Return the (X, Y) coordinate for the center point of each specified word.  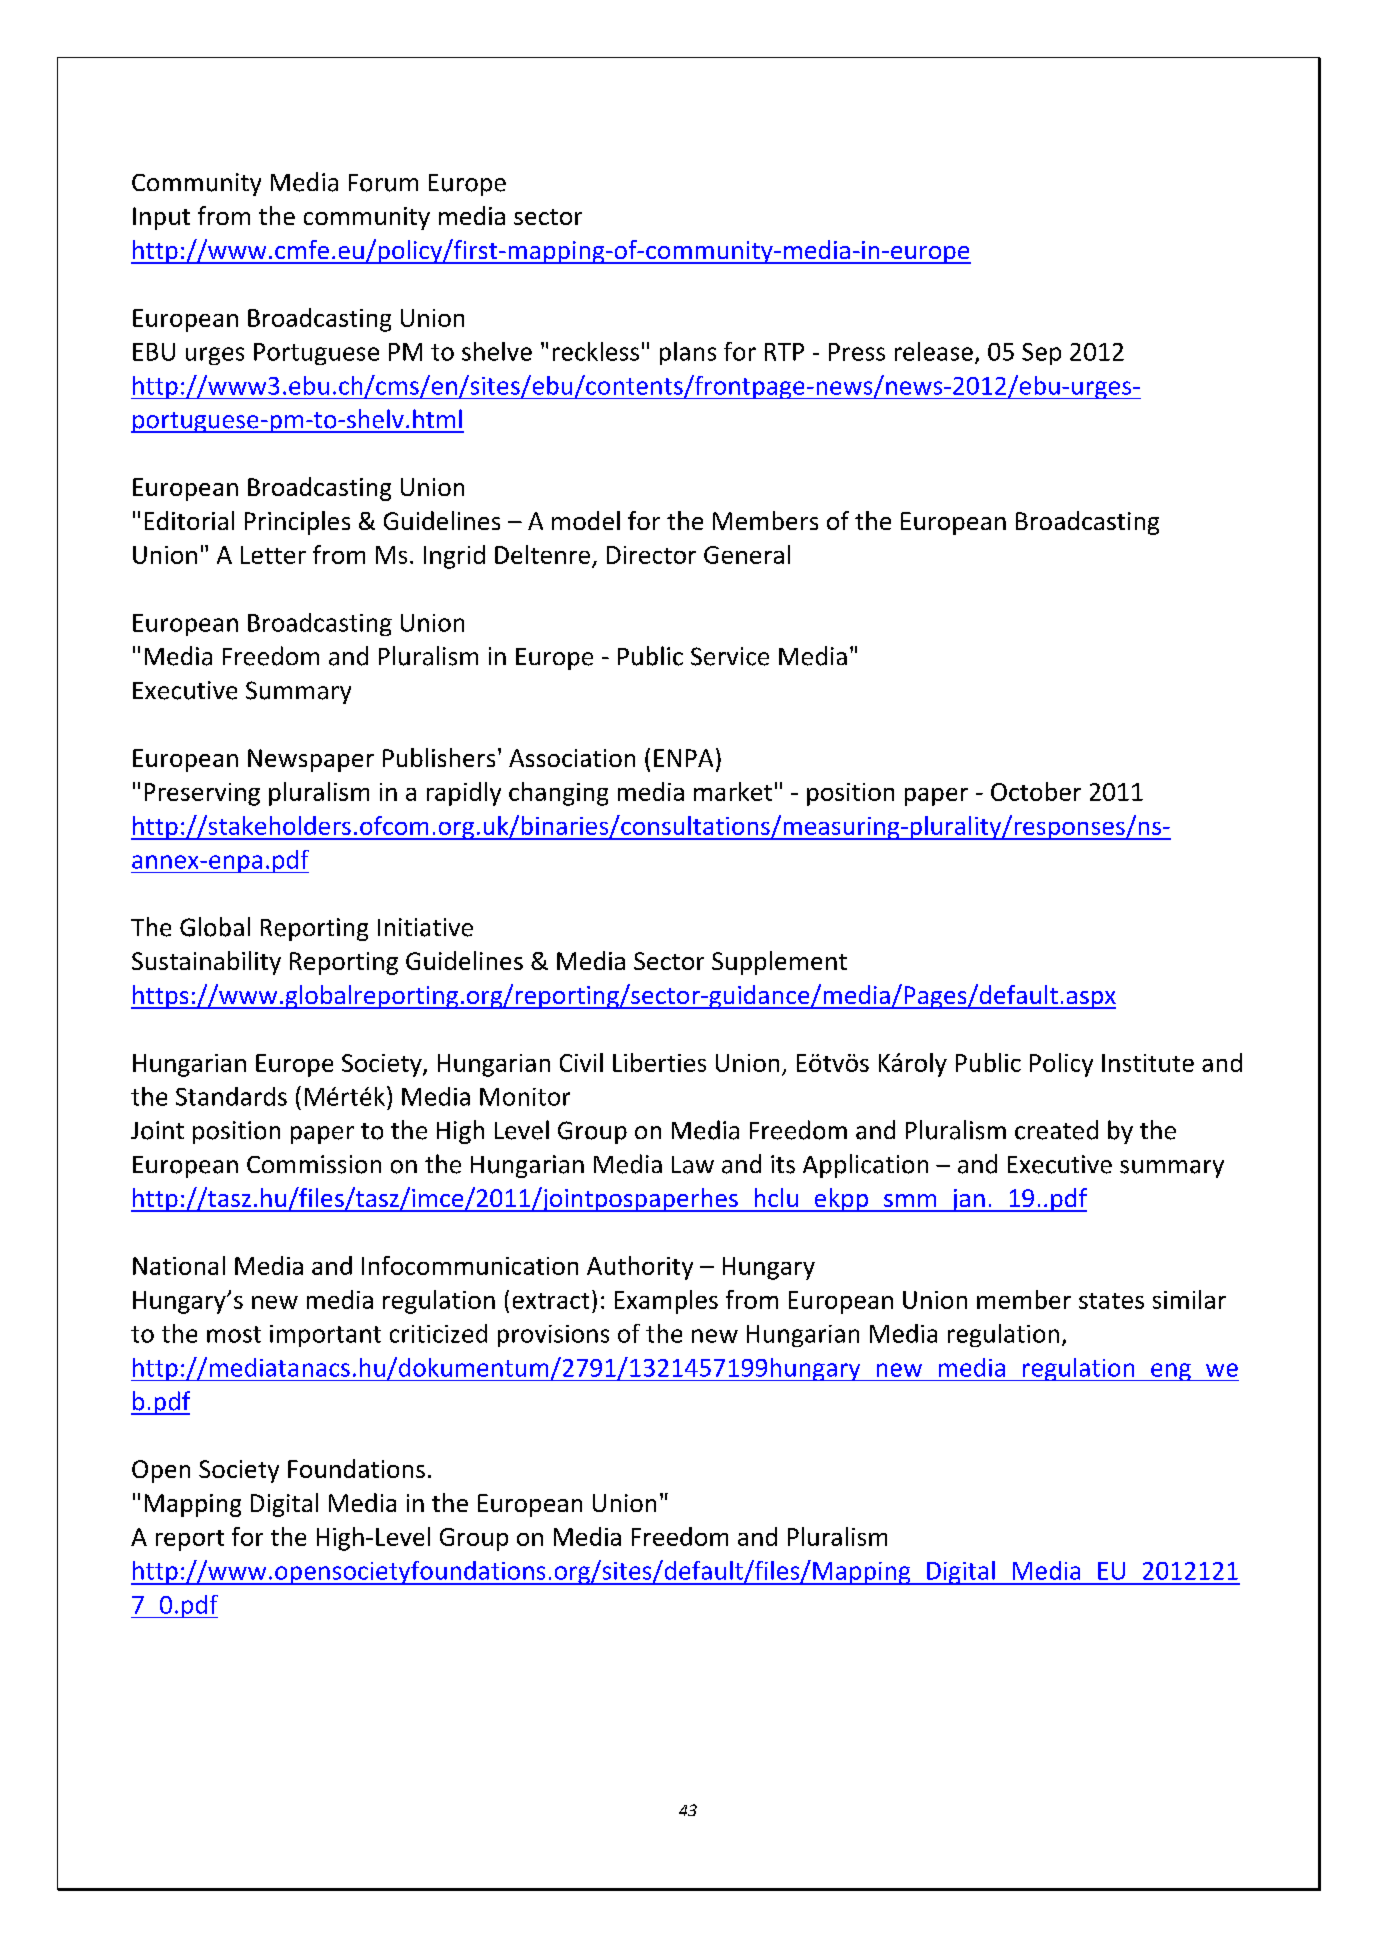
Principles (297, 523)
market (733, 791)
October (1036, 791)
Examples (666, 1302)
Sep (1041, 354)
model (586, 520)
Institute (1148, 1063)
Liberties (659, 1062)
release (934, 351)
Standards (231, 1096)
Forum (383, 183)
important (325, 1336)
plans (688, 353)
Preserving (202, 794)
